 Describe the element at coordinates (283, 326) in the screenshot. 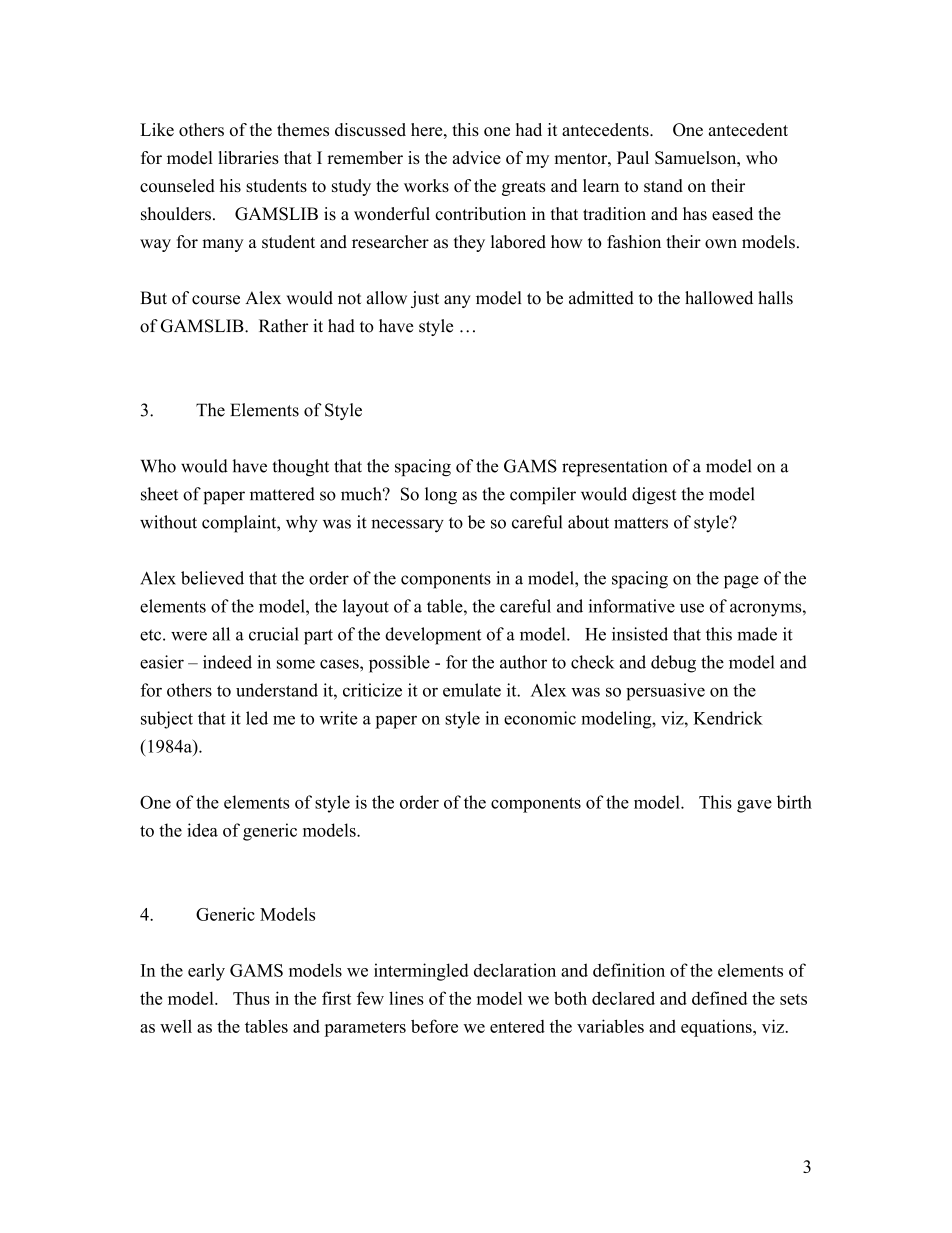

I see `Rather` at that location.
